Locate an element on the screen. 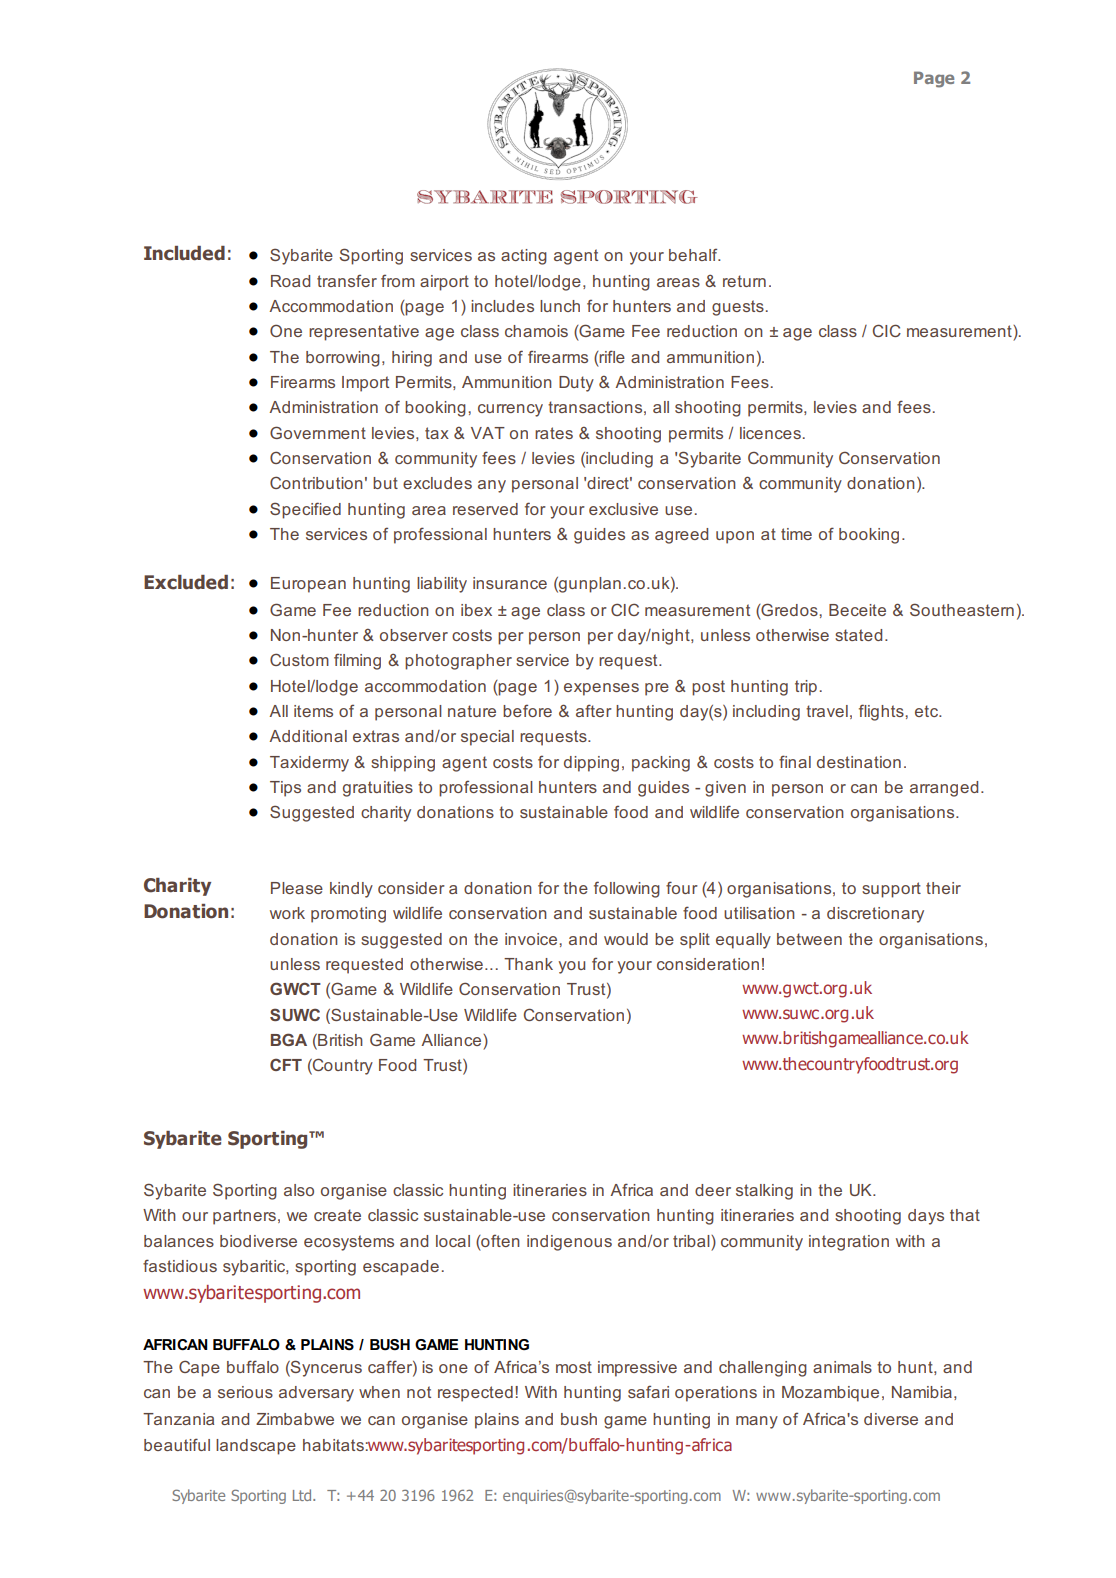 This screenshot has width=1116, height=1578. Road is located at coordinates (290, 281).
